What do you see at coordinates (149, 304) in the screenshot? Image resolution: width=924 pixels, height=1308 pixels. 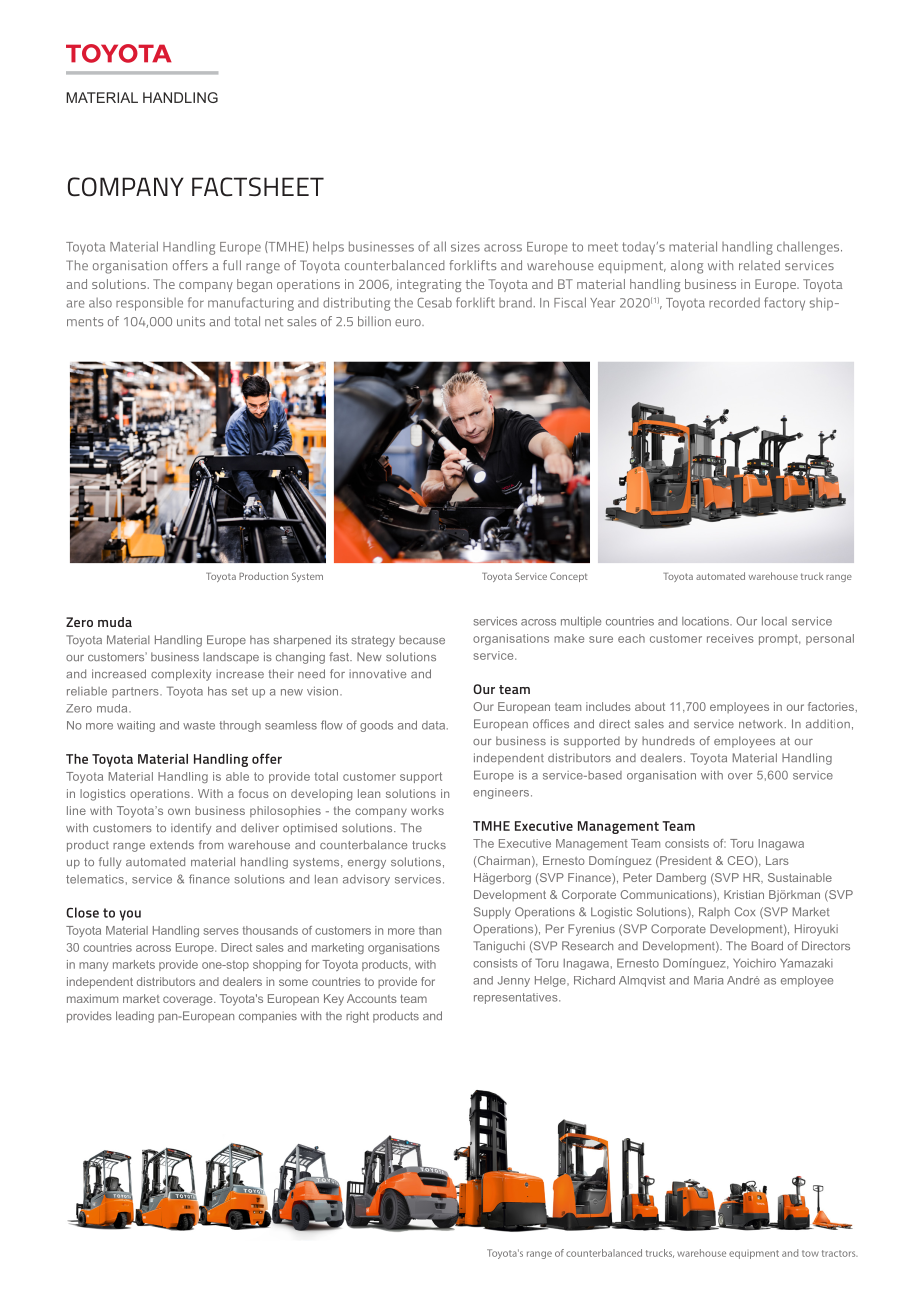 I see `responsible` at bounding box center [149, 304].
